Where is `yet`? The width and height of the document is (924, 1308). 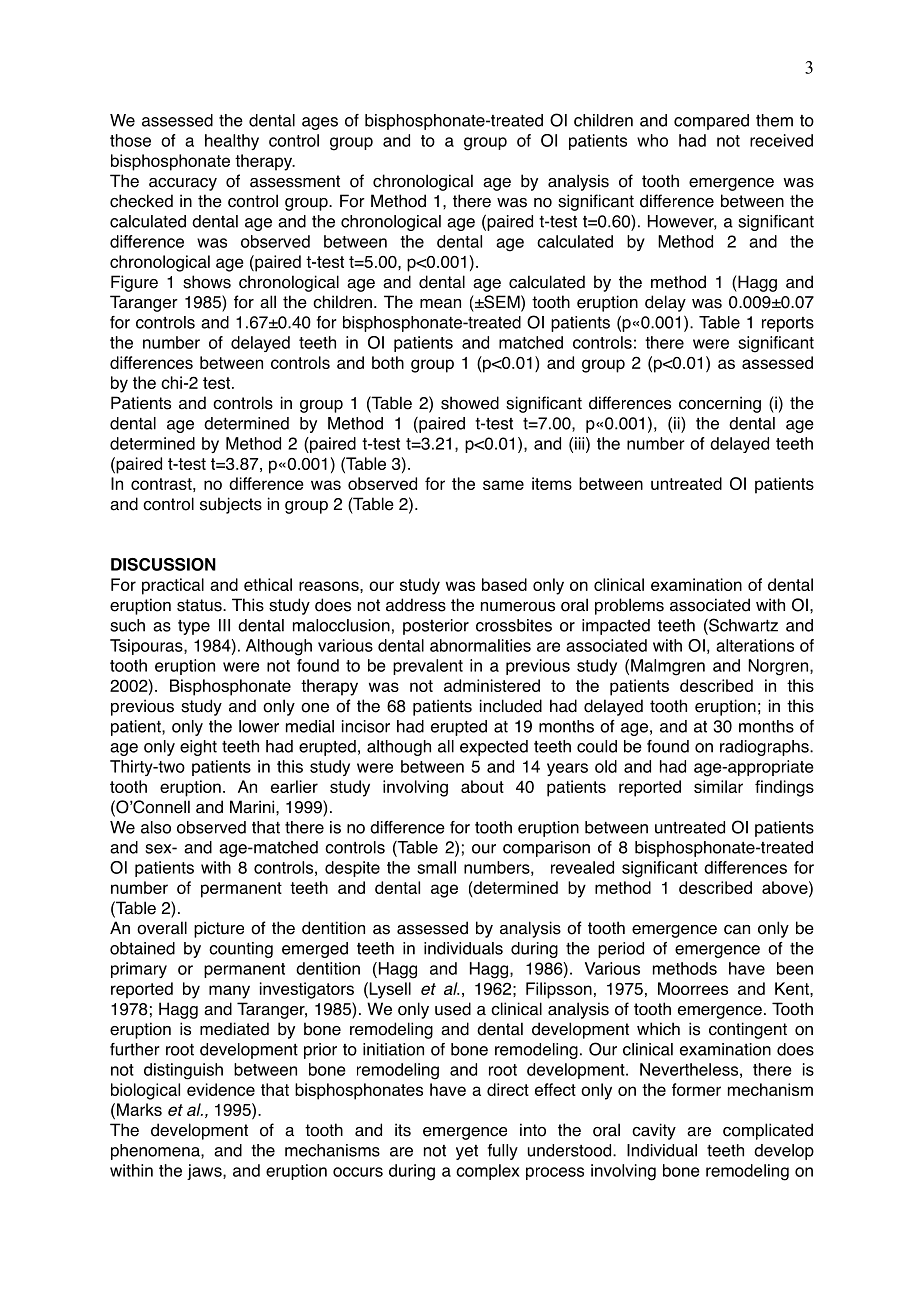
yet is located at coordinates (467, 1152).
